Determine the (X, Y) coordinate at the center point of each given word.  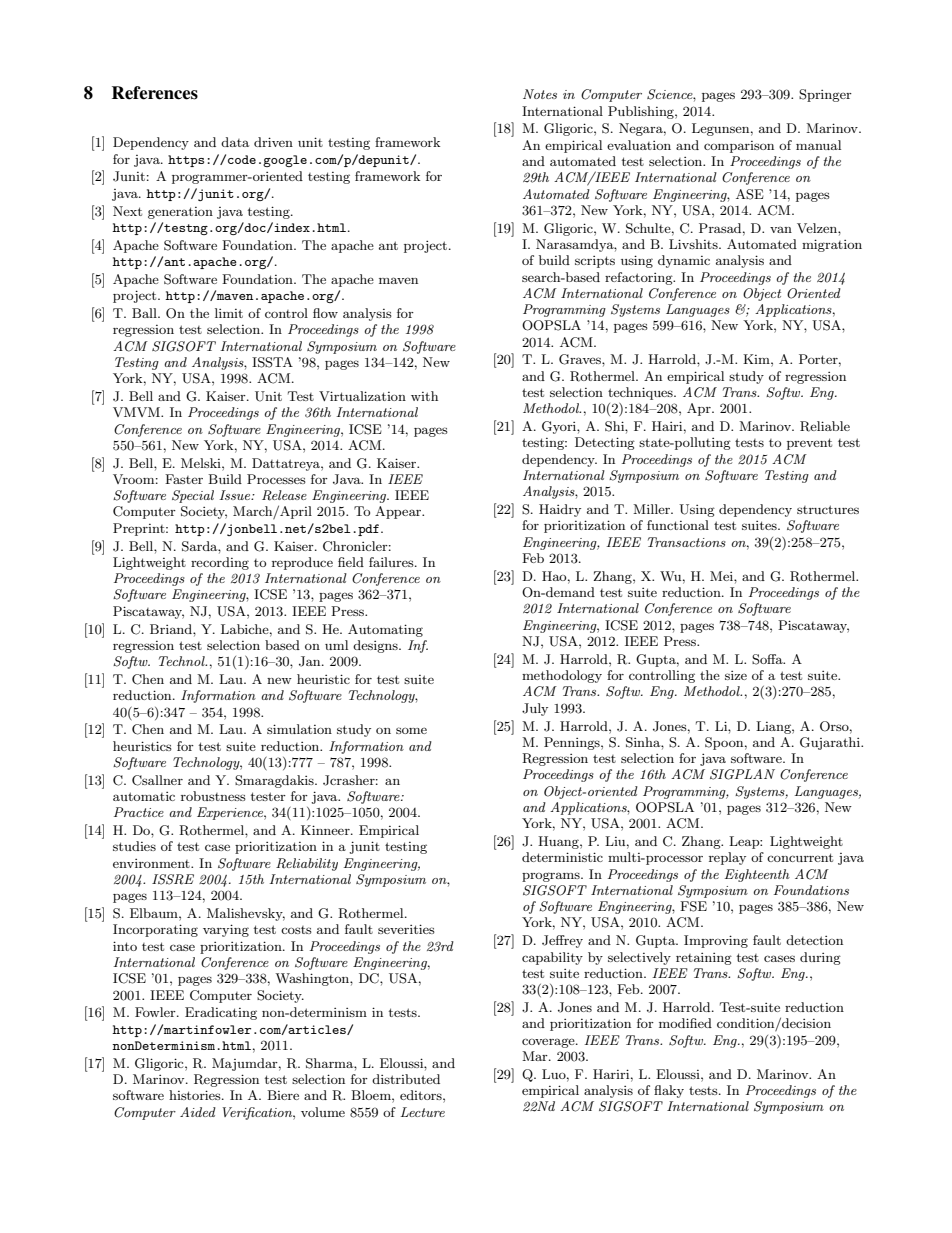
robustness (213, 796)
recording (220, 563)
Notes (540, 94)
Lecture (423, 1112)
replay (727, 858)
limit (229, 313)
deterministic (562, 857)
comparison (739, 147)
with (424, 396)
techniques (641, 393)
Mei (722, 576)
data (235, 142)
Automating (385, 630)
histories (196, 1095)
